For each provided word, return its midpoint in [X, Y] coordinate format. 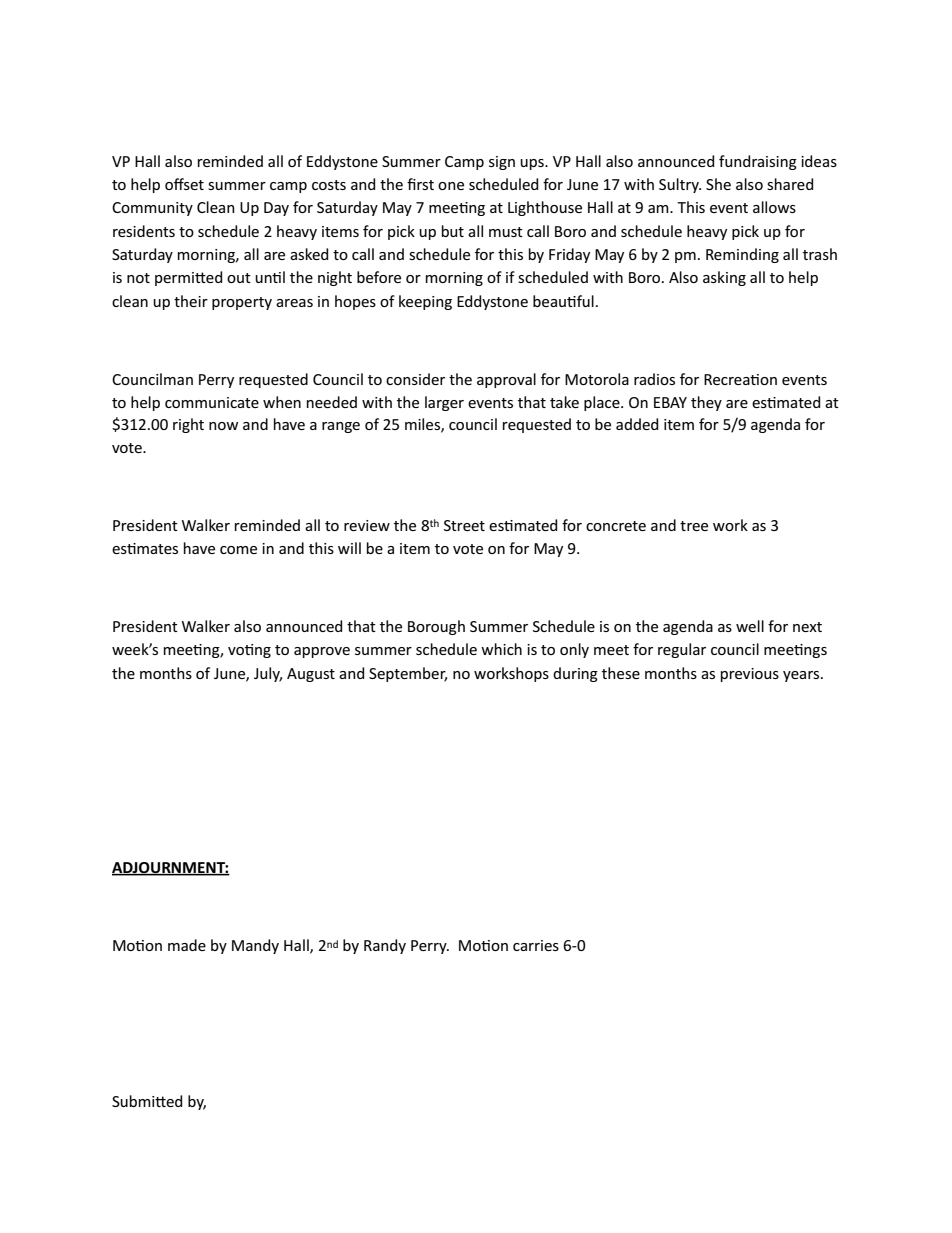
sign [502, 163]
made [187, 945]
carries [536, 945]
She [718, 184]
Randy [385, 946]
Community [152, 209]
